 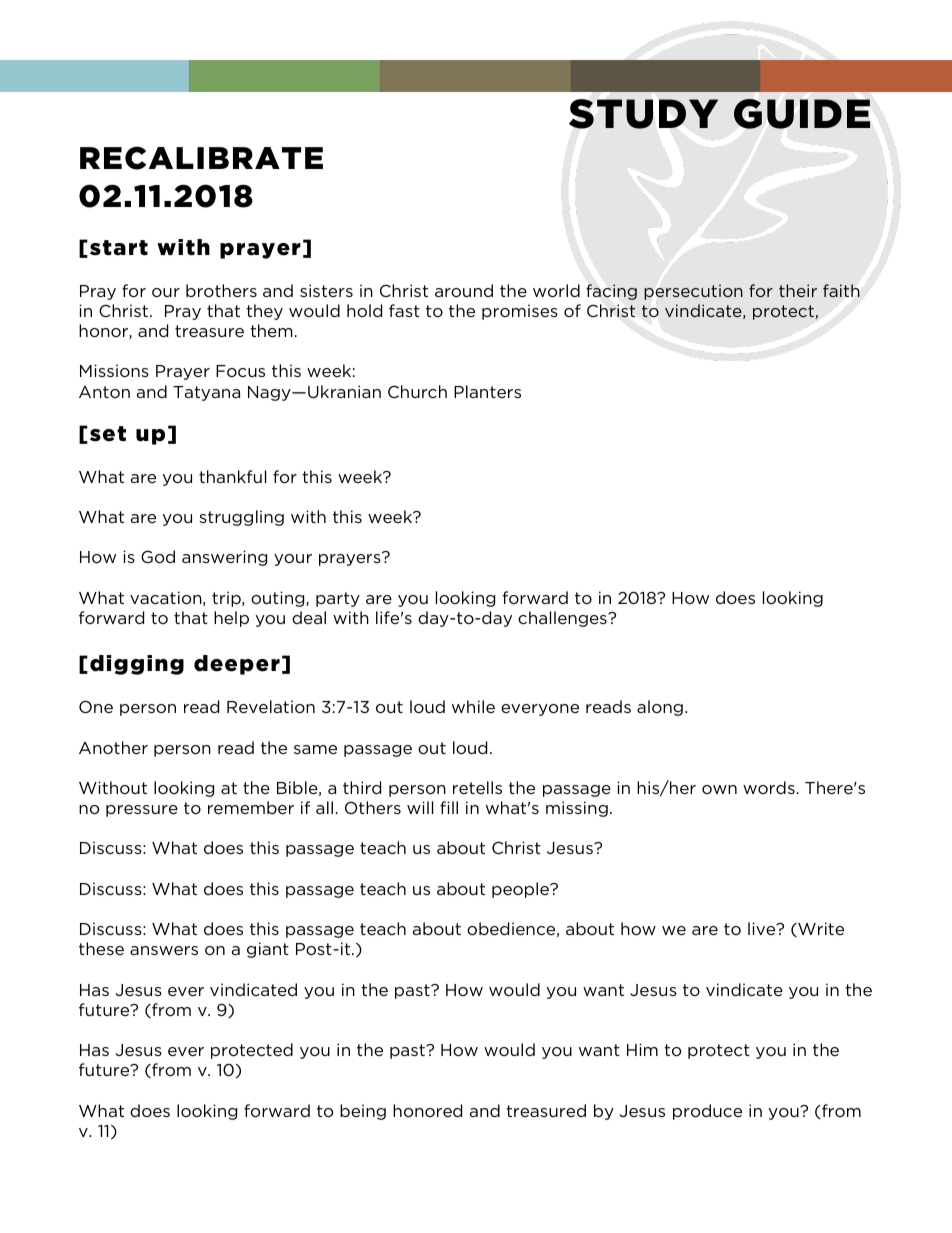 What do you see at coordinates (477, 787) in the document?
I see `retells` at bounding box center [477, 787].
